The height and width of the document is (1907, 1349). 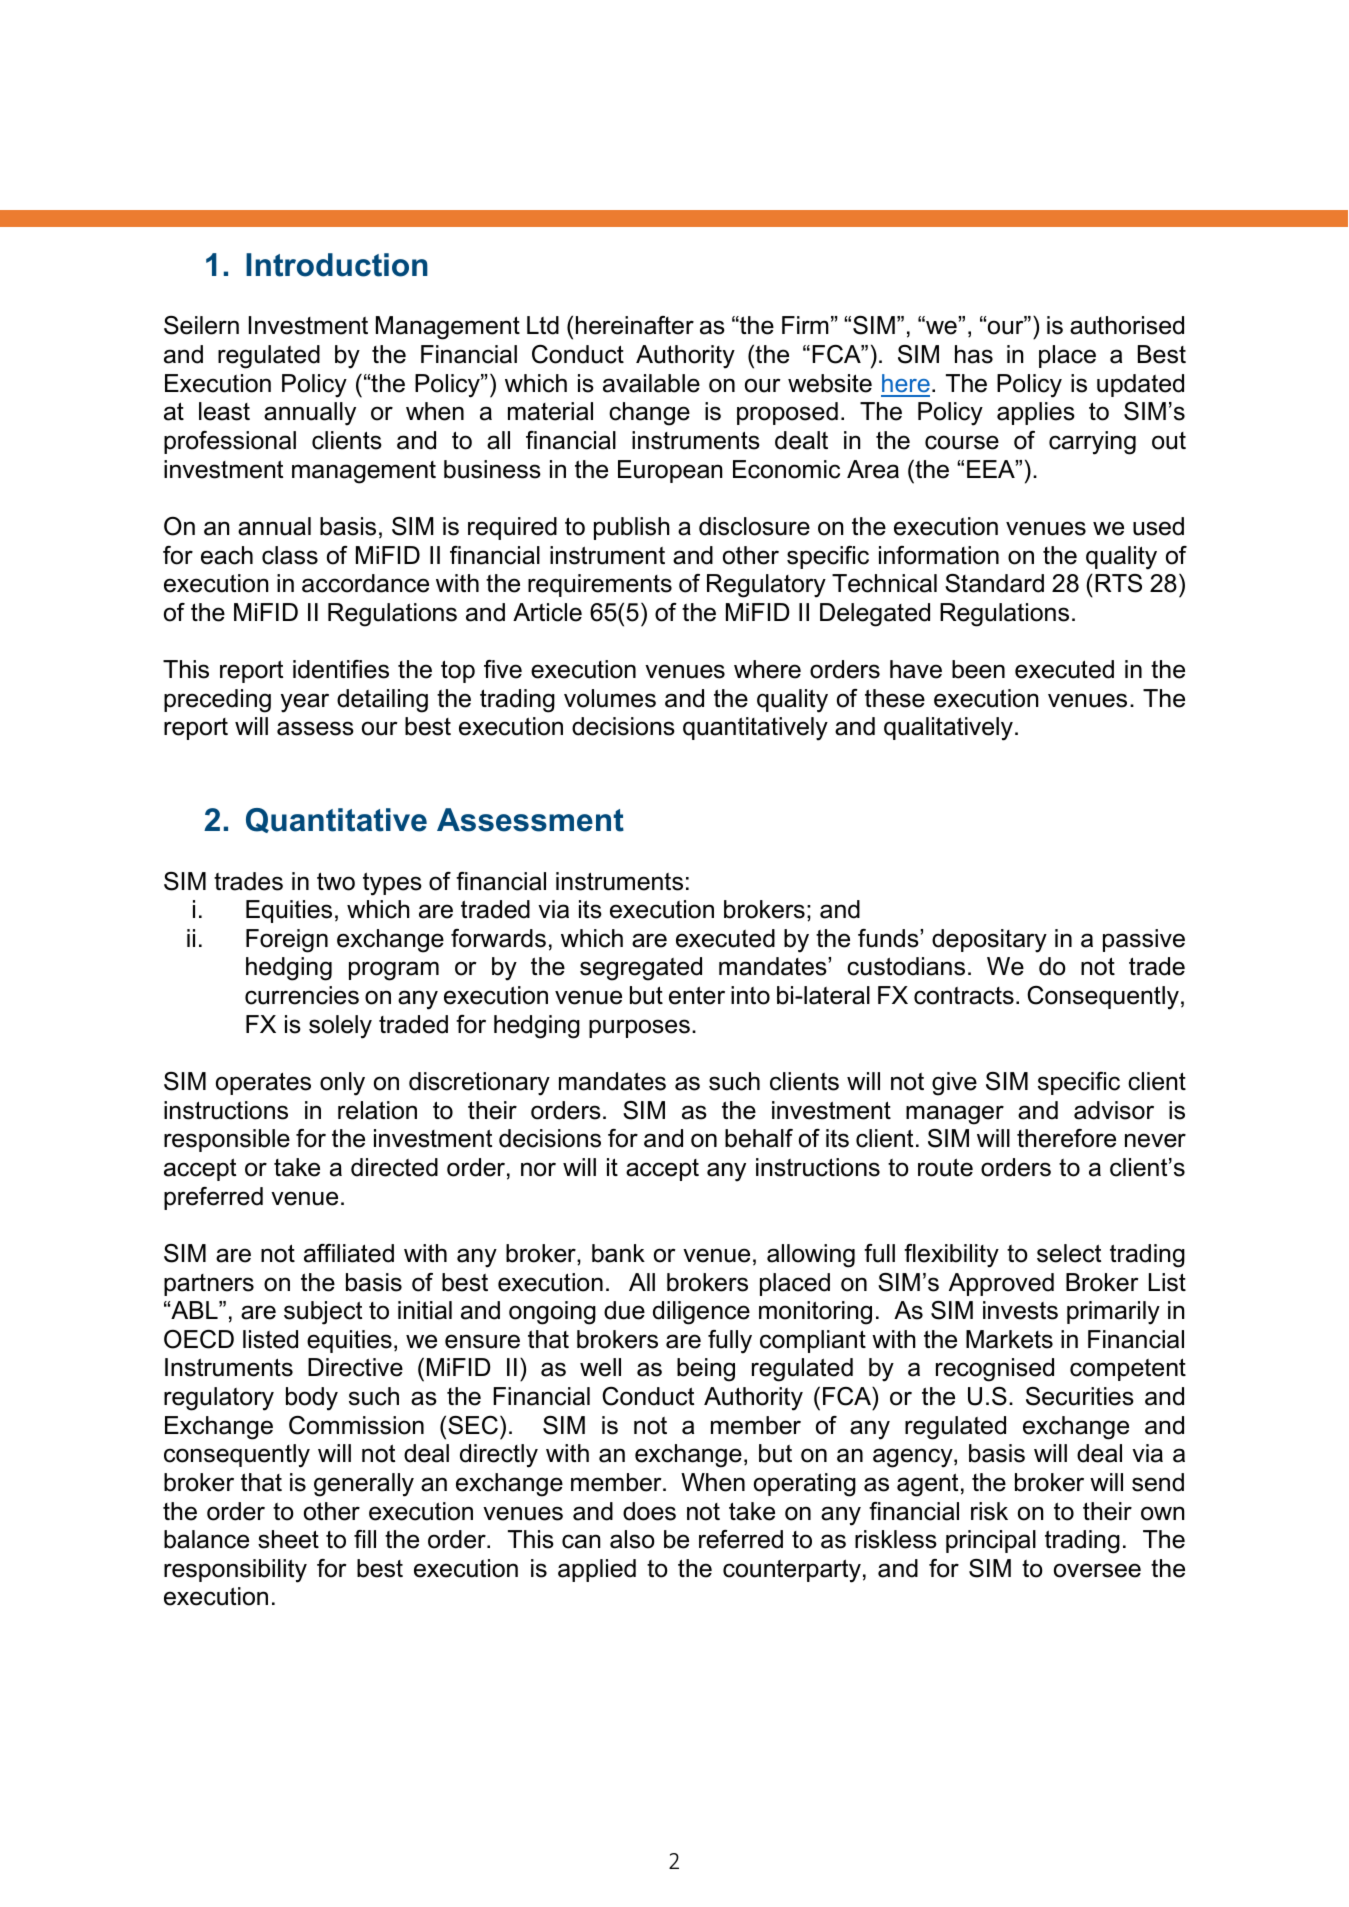 I want to click on select, so click(x=1069, y=1253).
